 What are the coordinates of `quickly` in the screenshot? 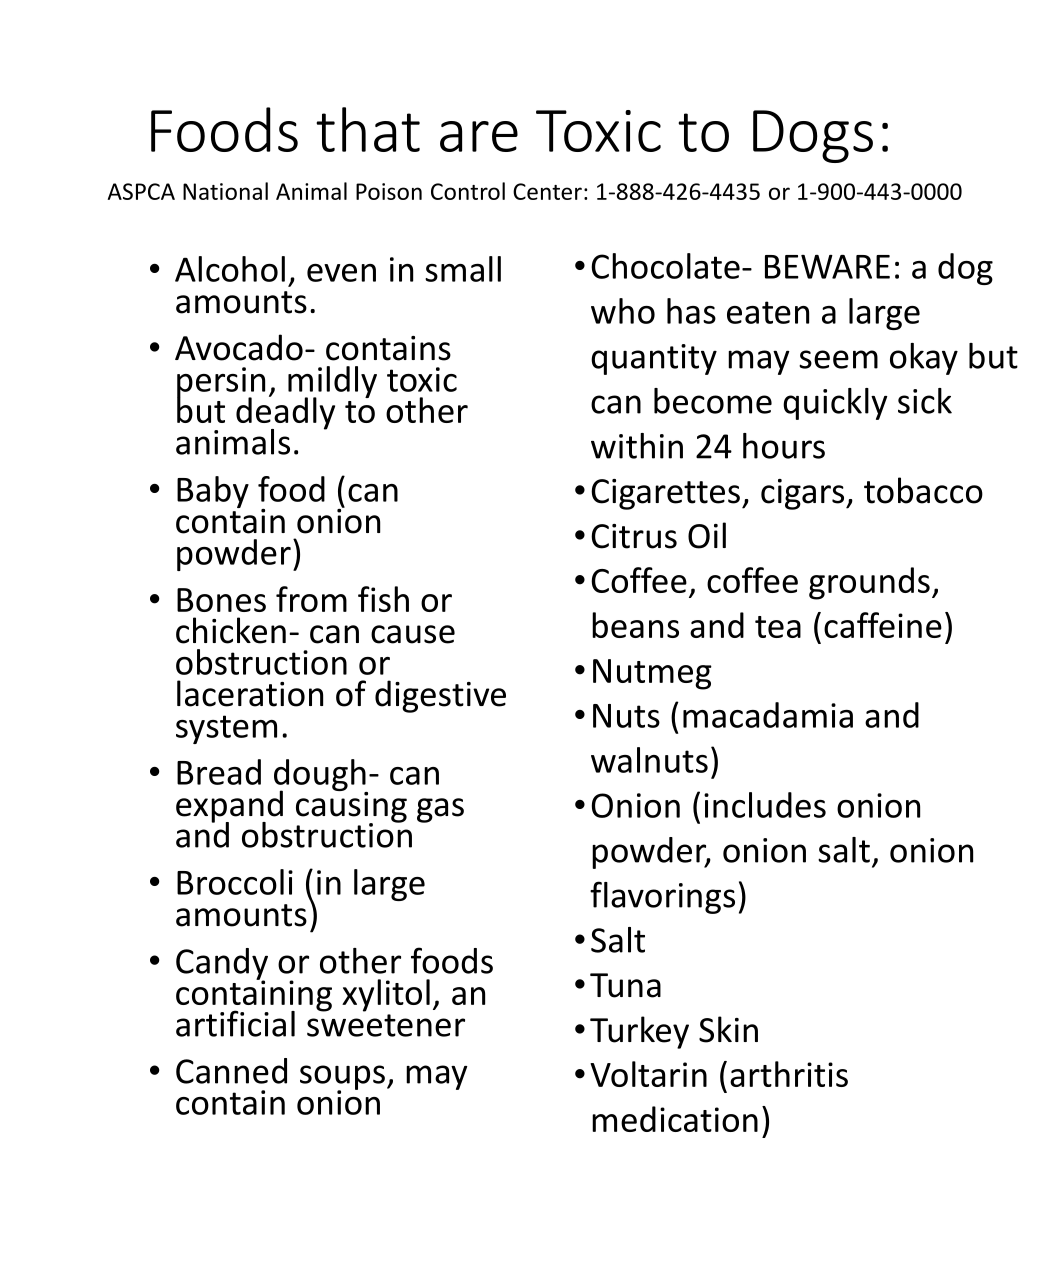 It's located at (835, 404).
